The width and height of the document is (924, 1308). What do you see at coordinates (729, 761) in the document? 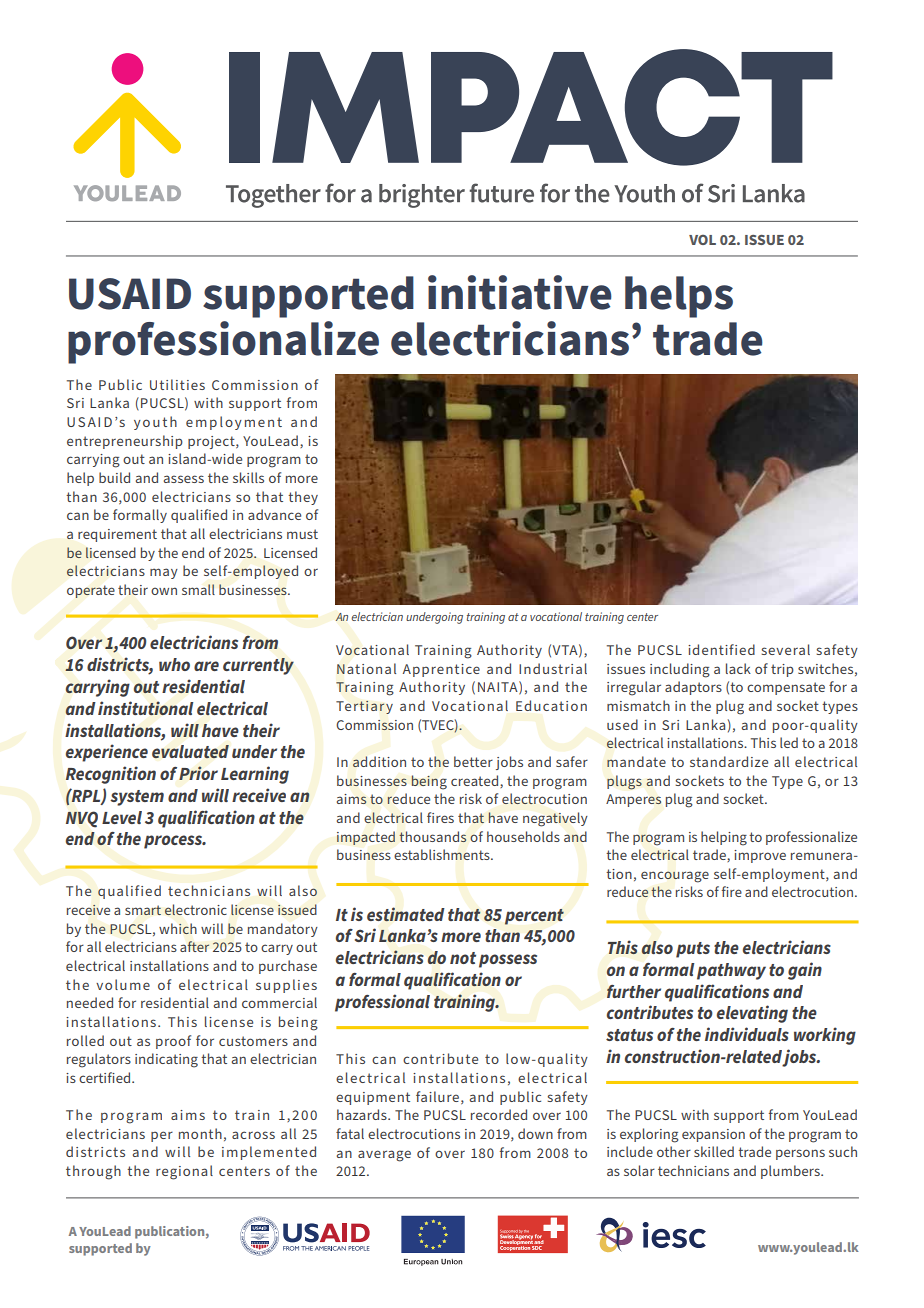
I see `standardize` at bounding box center [729, 761].
